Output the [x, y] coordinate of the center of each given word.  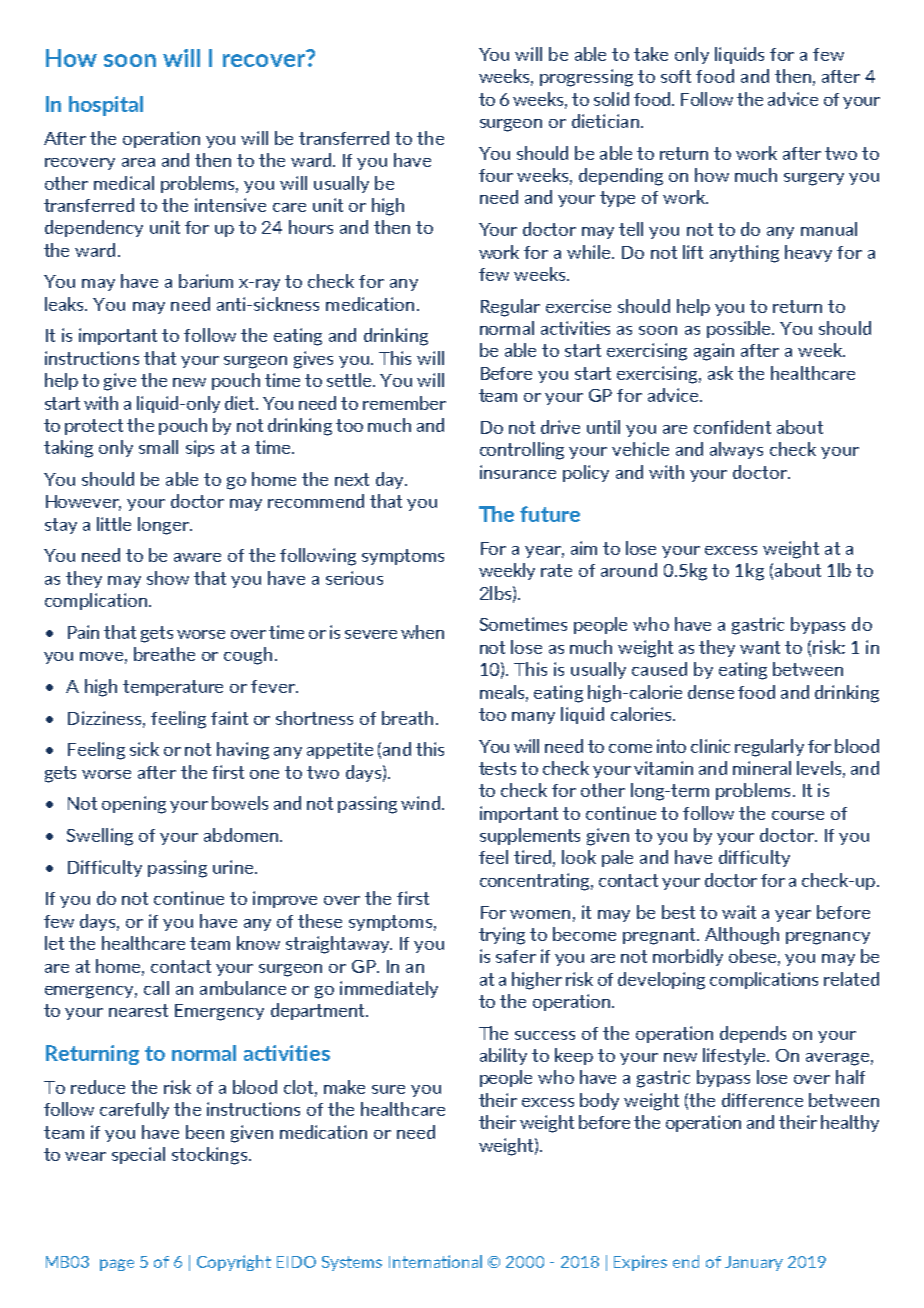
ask [720, 373]
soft [676, 76]
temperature [173, 688]
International [435, 1261]
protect [94, 427]
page [117, 1265]
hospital [106, 106]
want [760, 647]
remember [404, 403]
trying [502, 936]
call [156, 988]
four [496, 175]
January [754, 1263]
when [422, 632]
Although [742, 936]
